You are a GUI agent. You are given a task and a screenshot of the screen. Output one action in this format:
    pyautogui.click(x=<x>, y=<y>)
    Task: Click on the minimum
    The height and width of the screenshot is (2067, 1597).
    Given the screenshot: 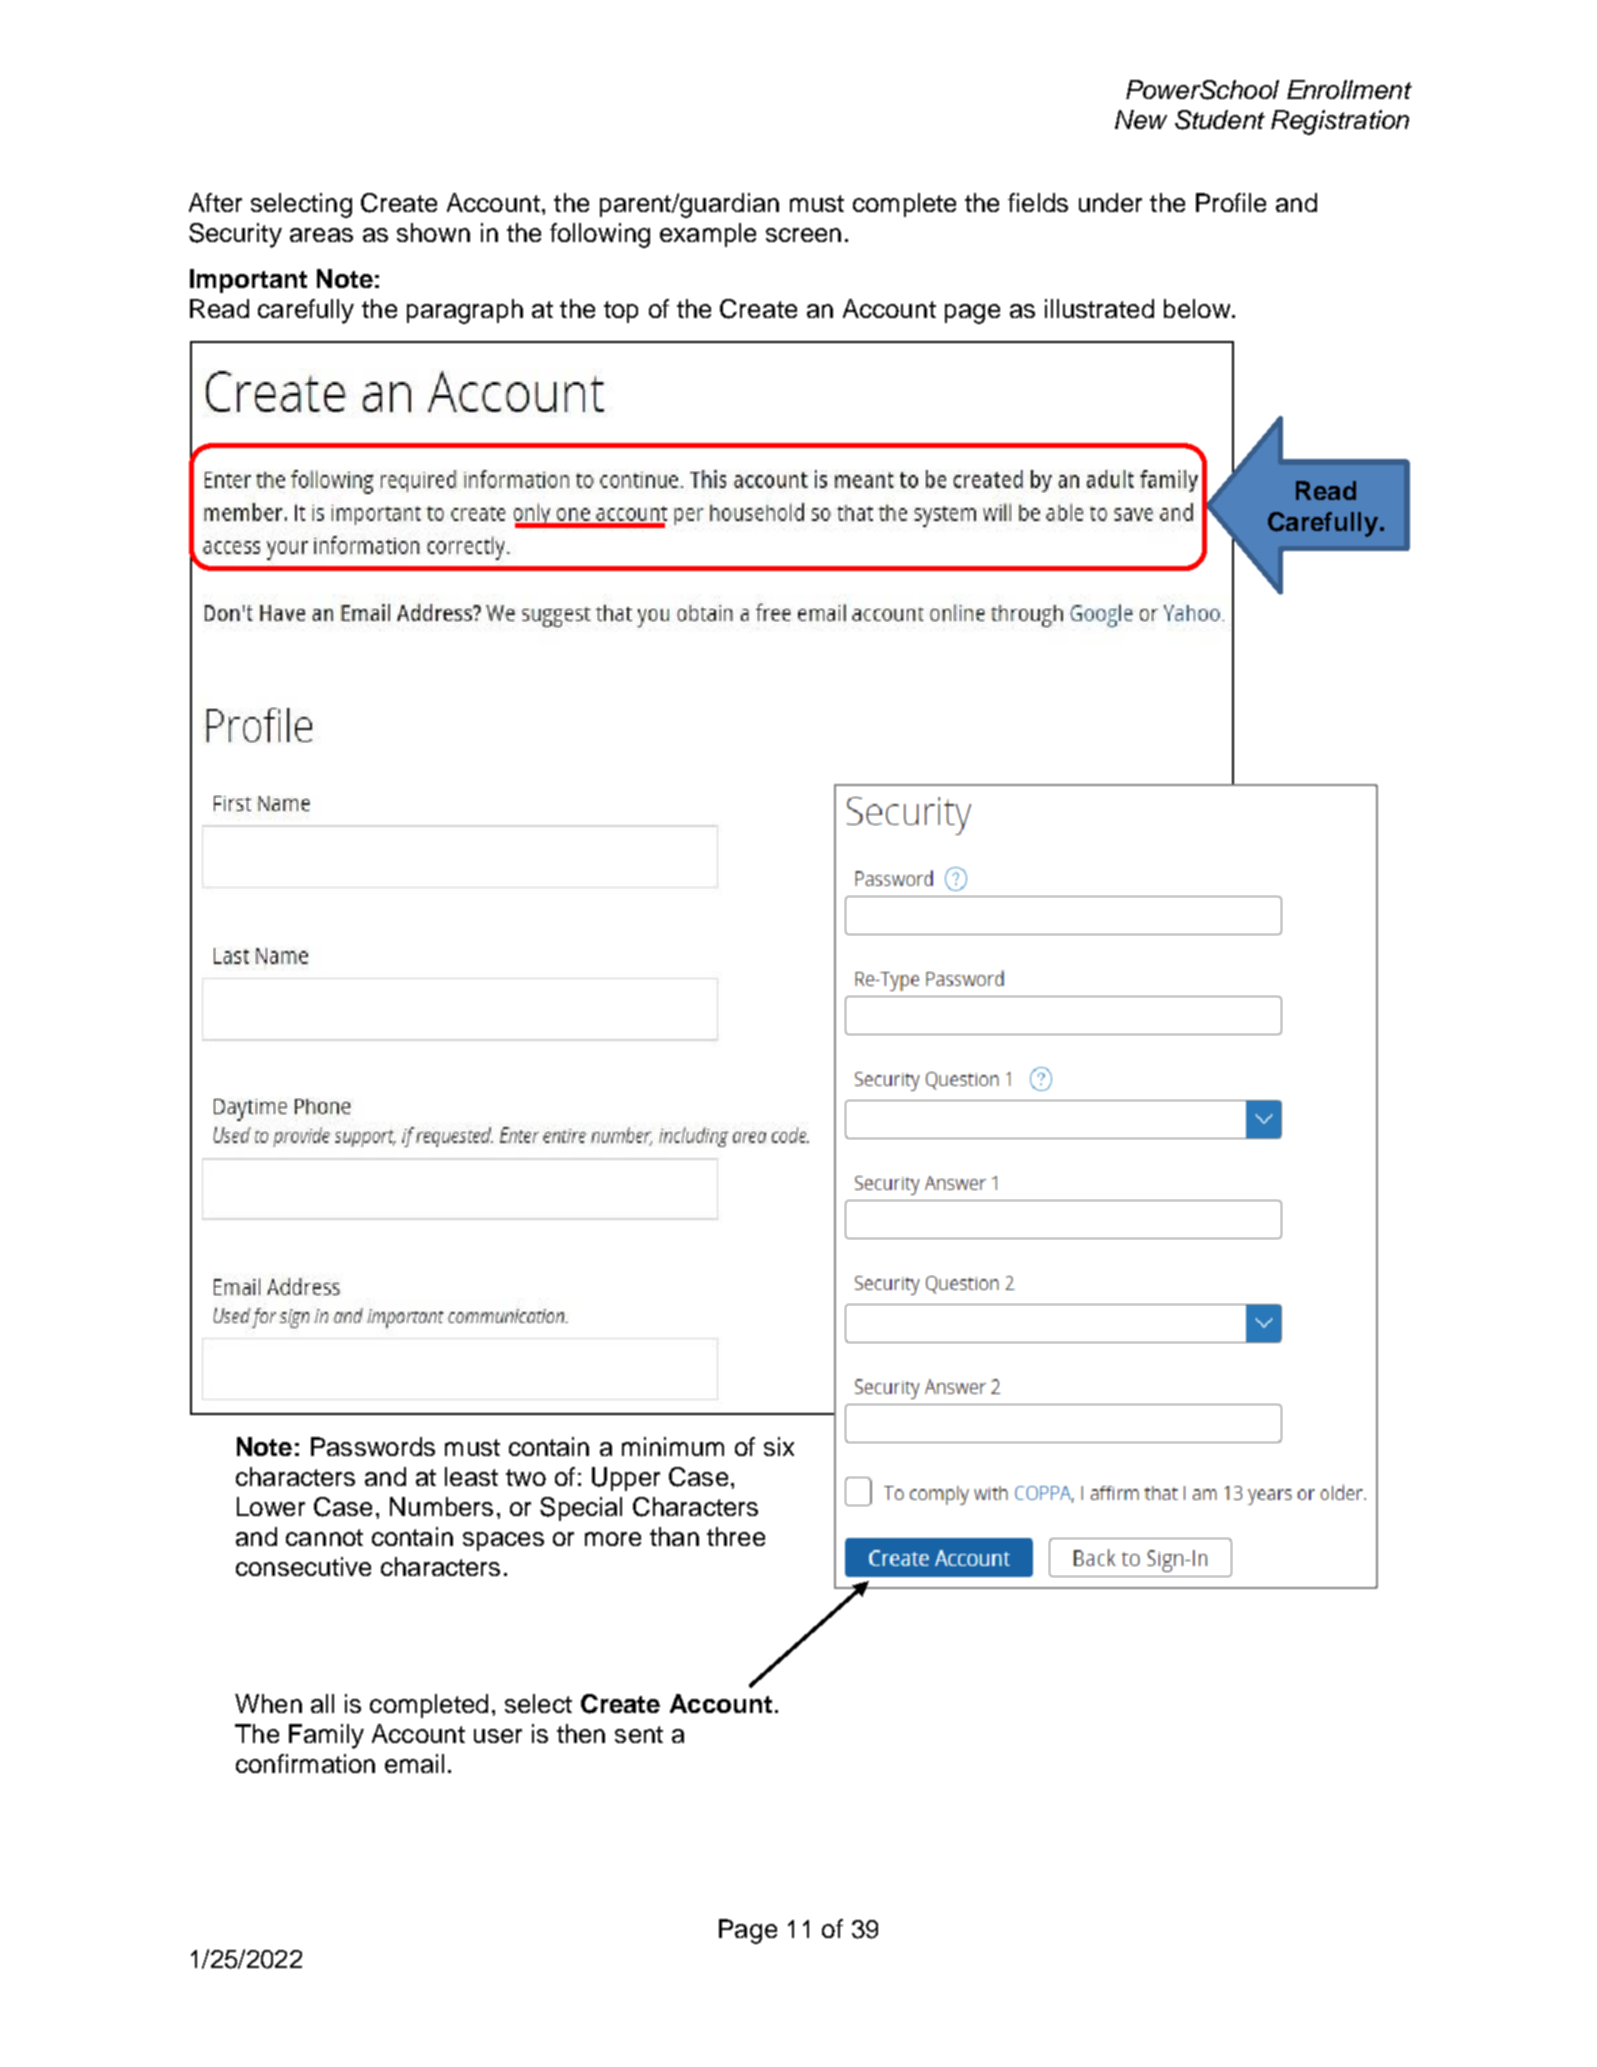 What is the action you would take?
    pyautogui.click(x=673, y=1446)
